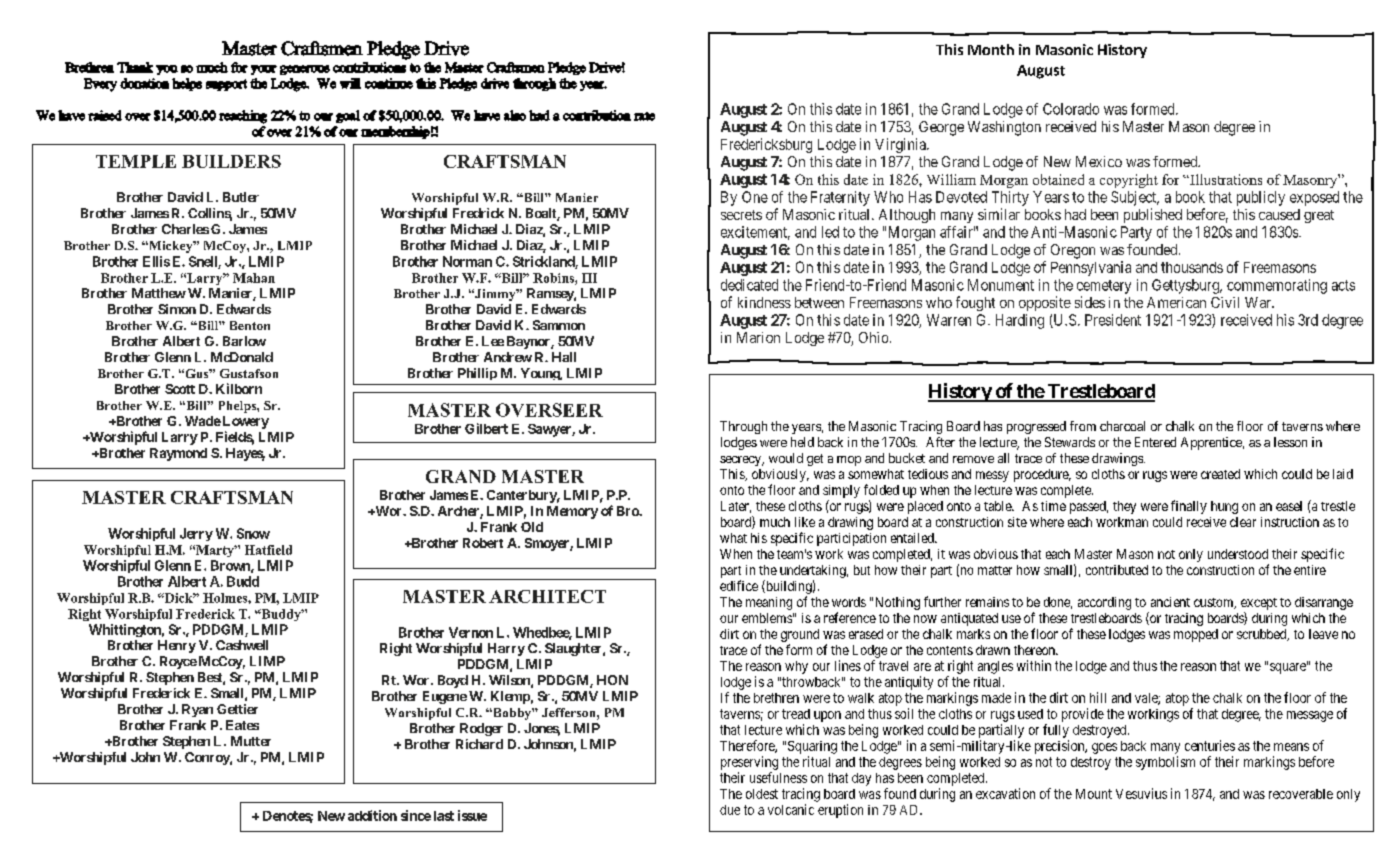 Image resolution: width=1400 pixels, height=850 pixels. Describe the element at coordinates (244, 422) in the screenshot. I see `Lowery` at that location.
